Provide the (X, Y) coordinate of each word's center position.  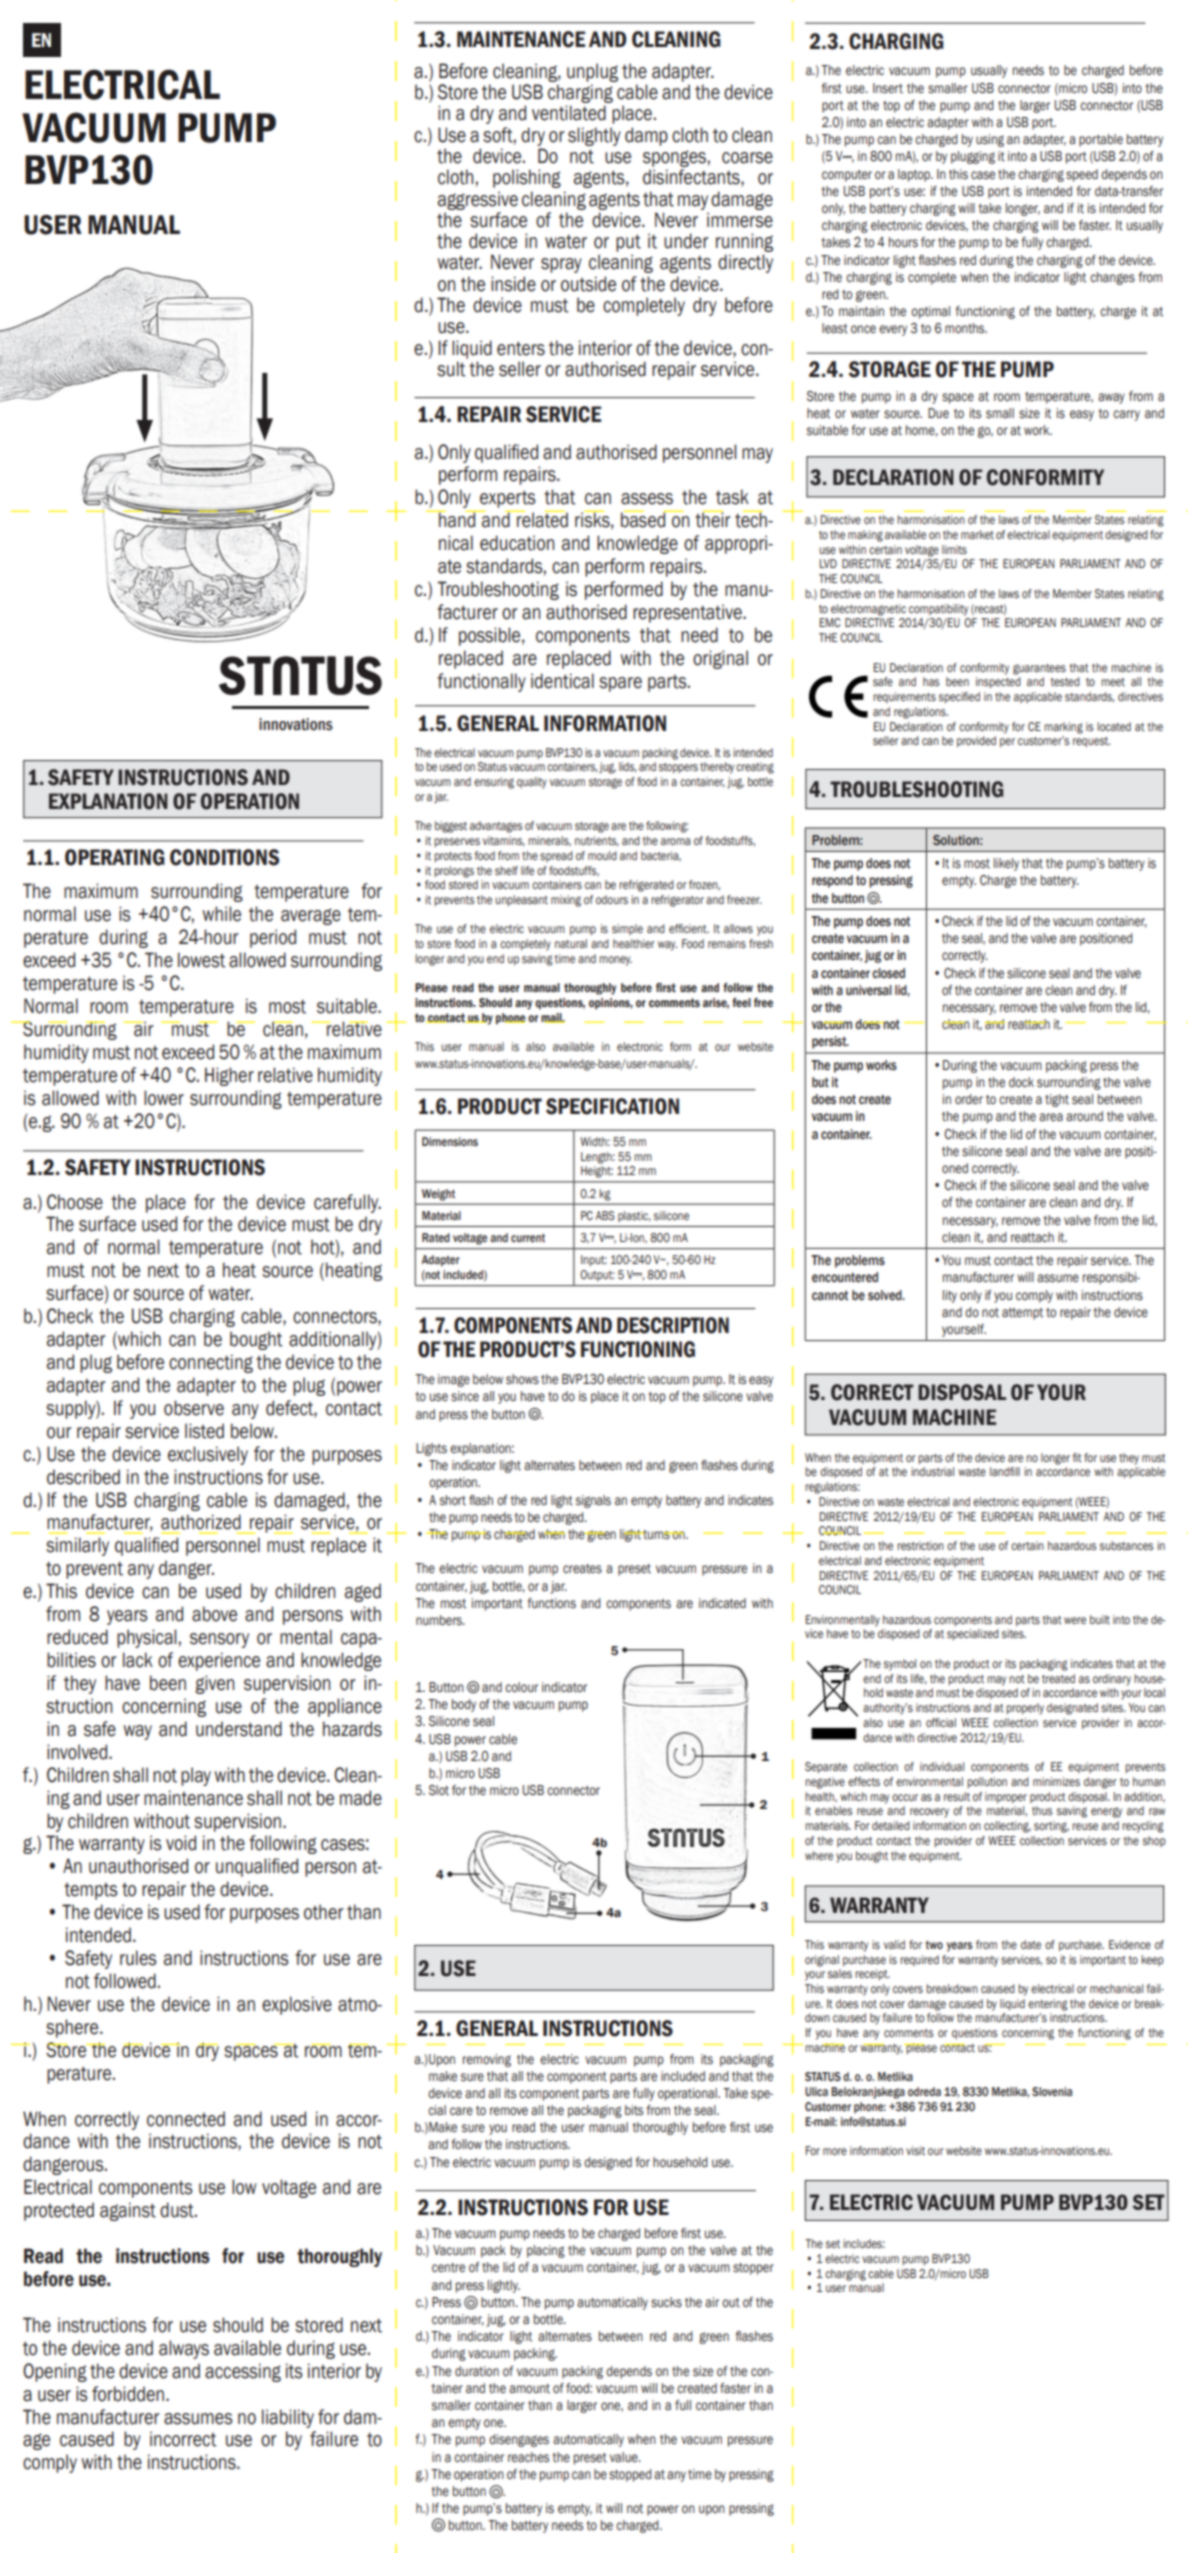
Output (597, 1275)
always (184, 2349)
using (990, 140)
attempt (1022, 1314)
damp (646, 136)
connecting (211, 1363)
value (625, 2457)
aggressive (478, 200)
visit (915, 2150)
